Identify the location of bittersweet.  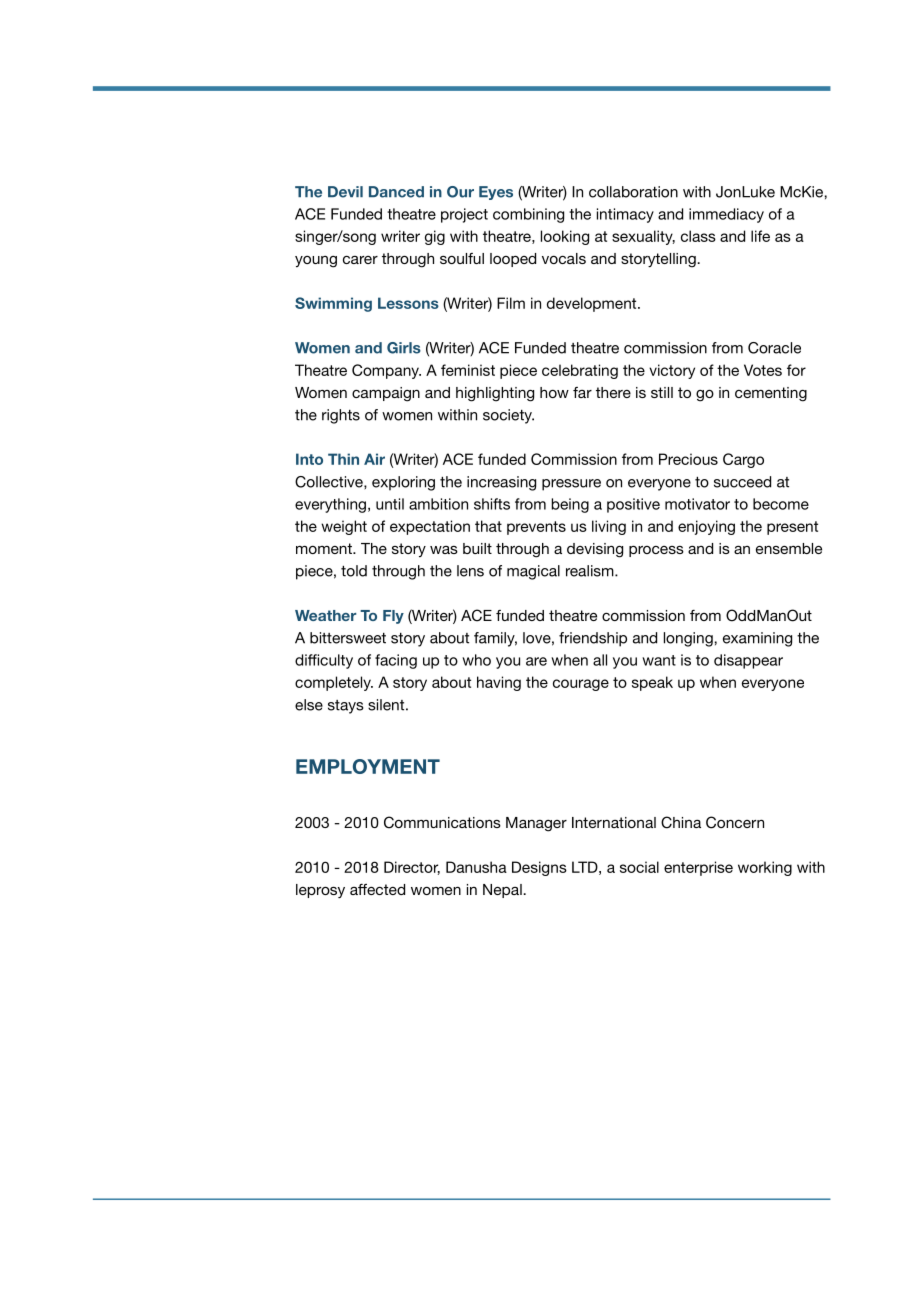
(348, 638).
